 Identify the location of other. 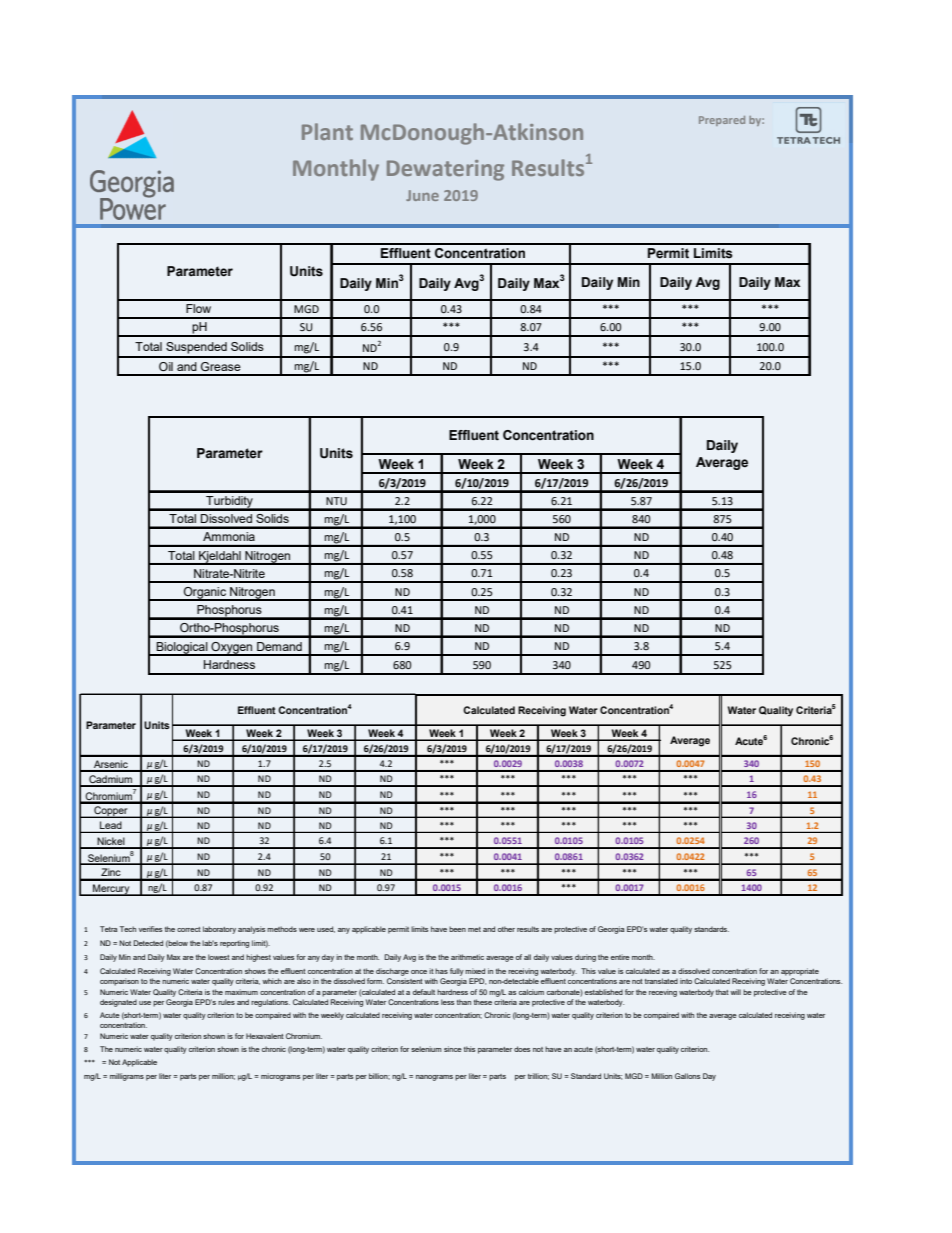
(506, 929).
